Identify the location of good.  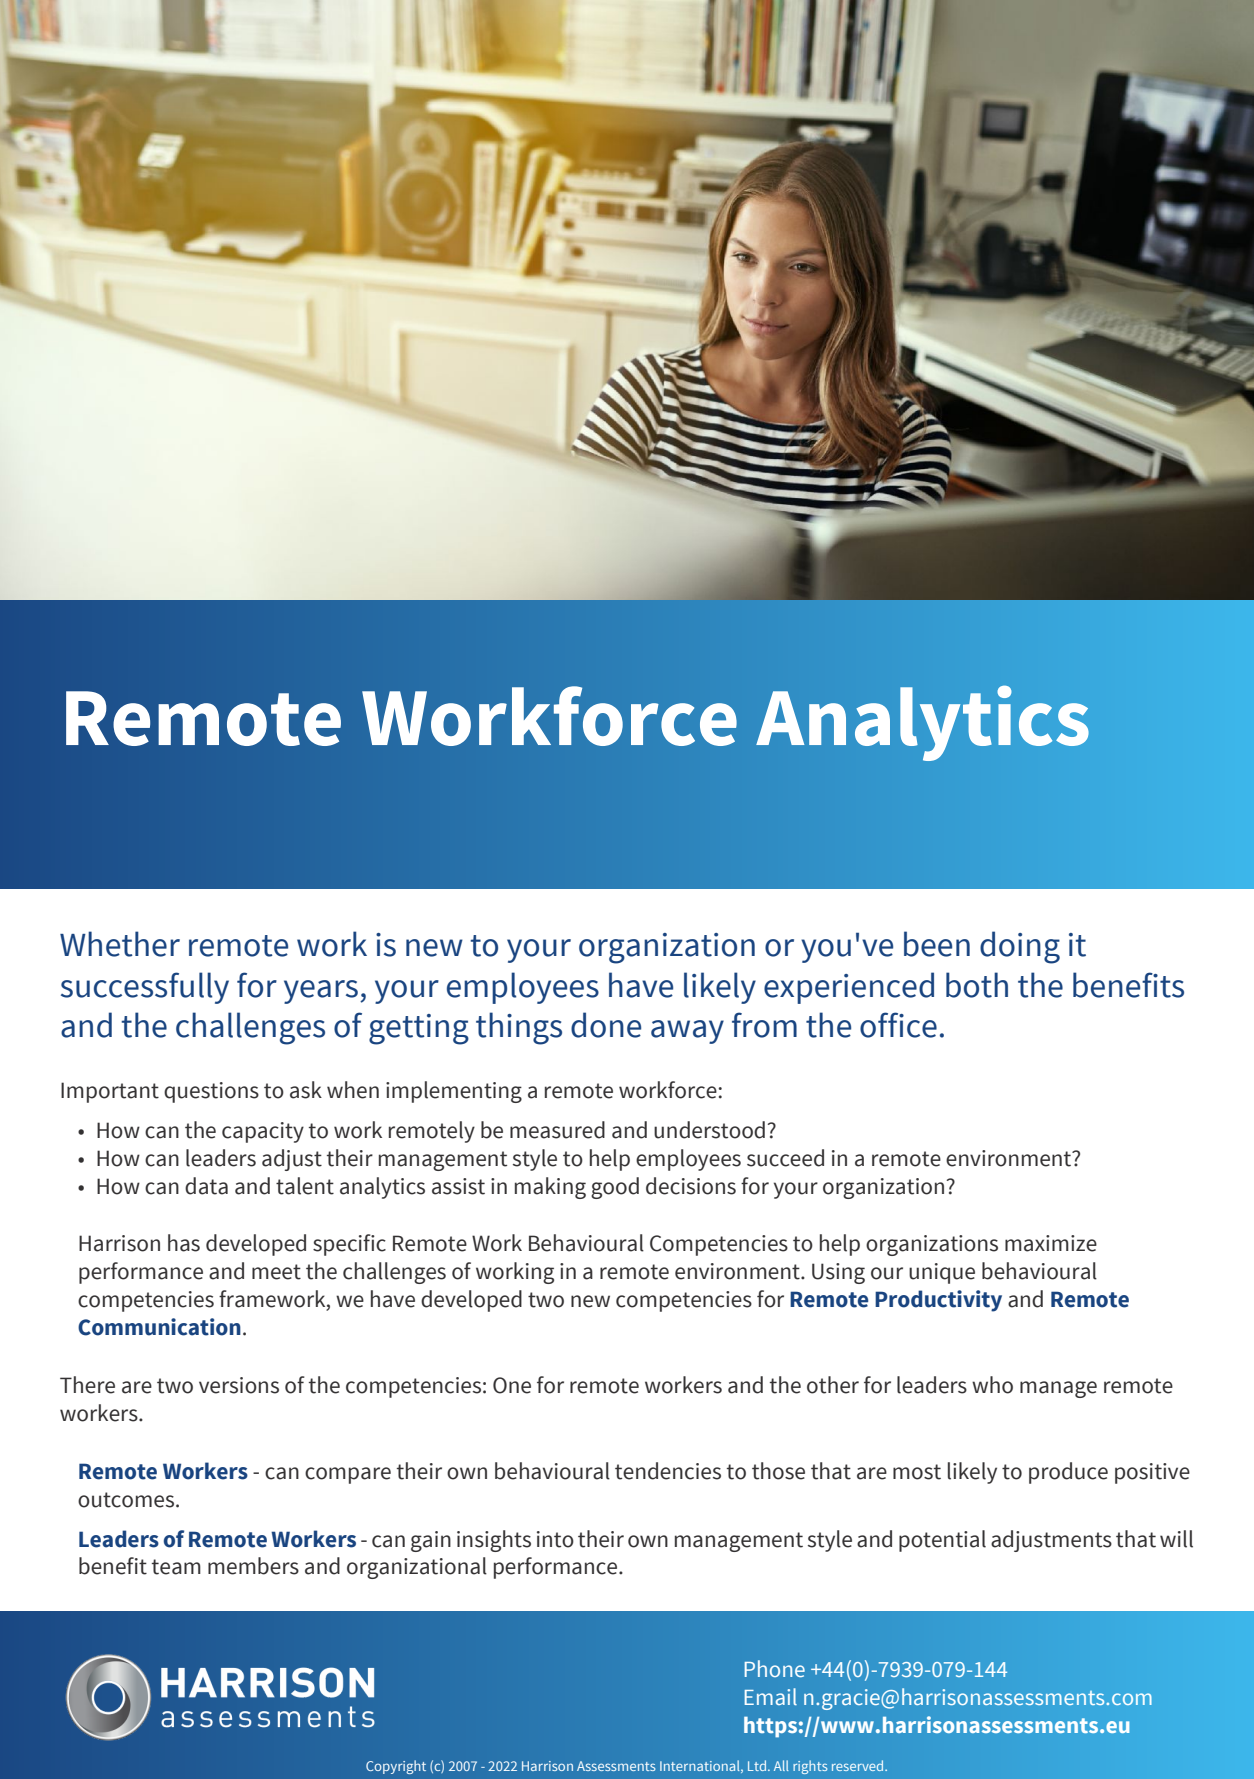
(615, 1188).
